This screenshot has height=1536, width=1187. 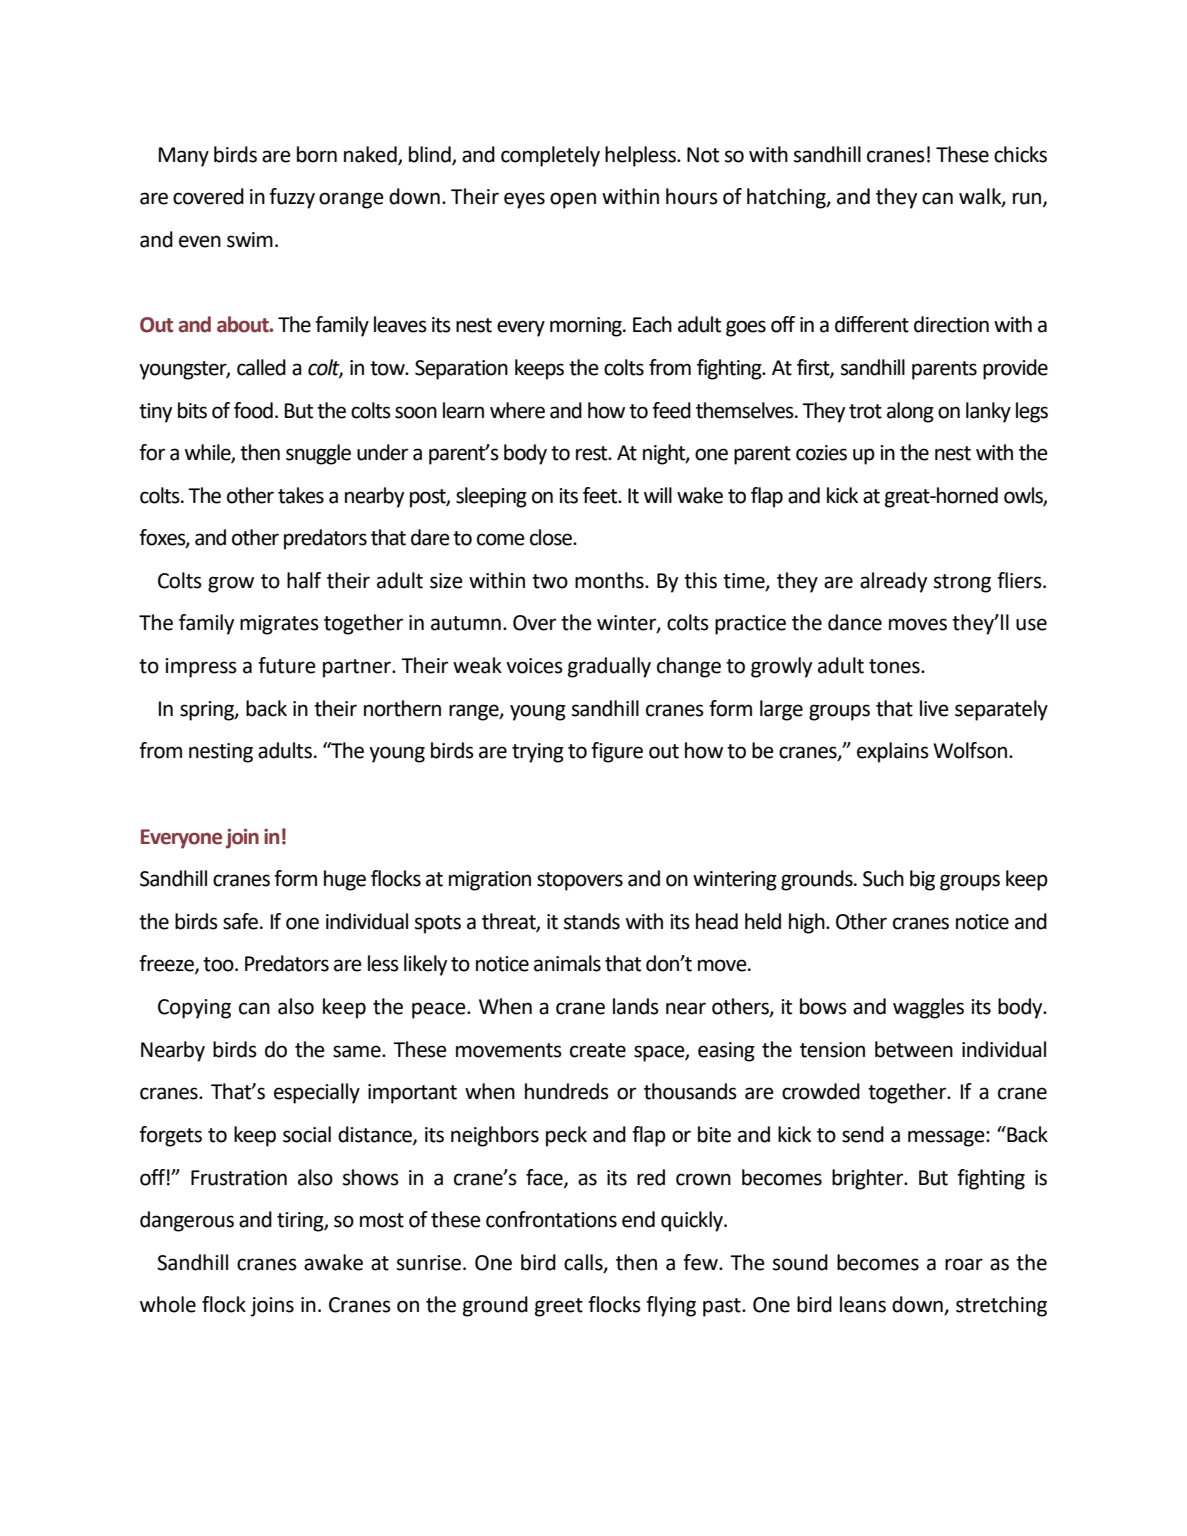 What do you see at coordinates (893, 582) in the screenshot?
I see `already` at bounding box center [893, 582].
